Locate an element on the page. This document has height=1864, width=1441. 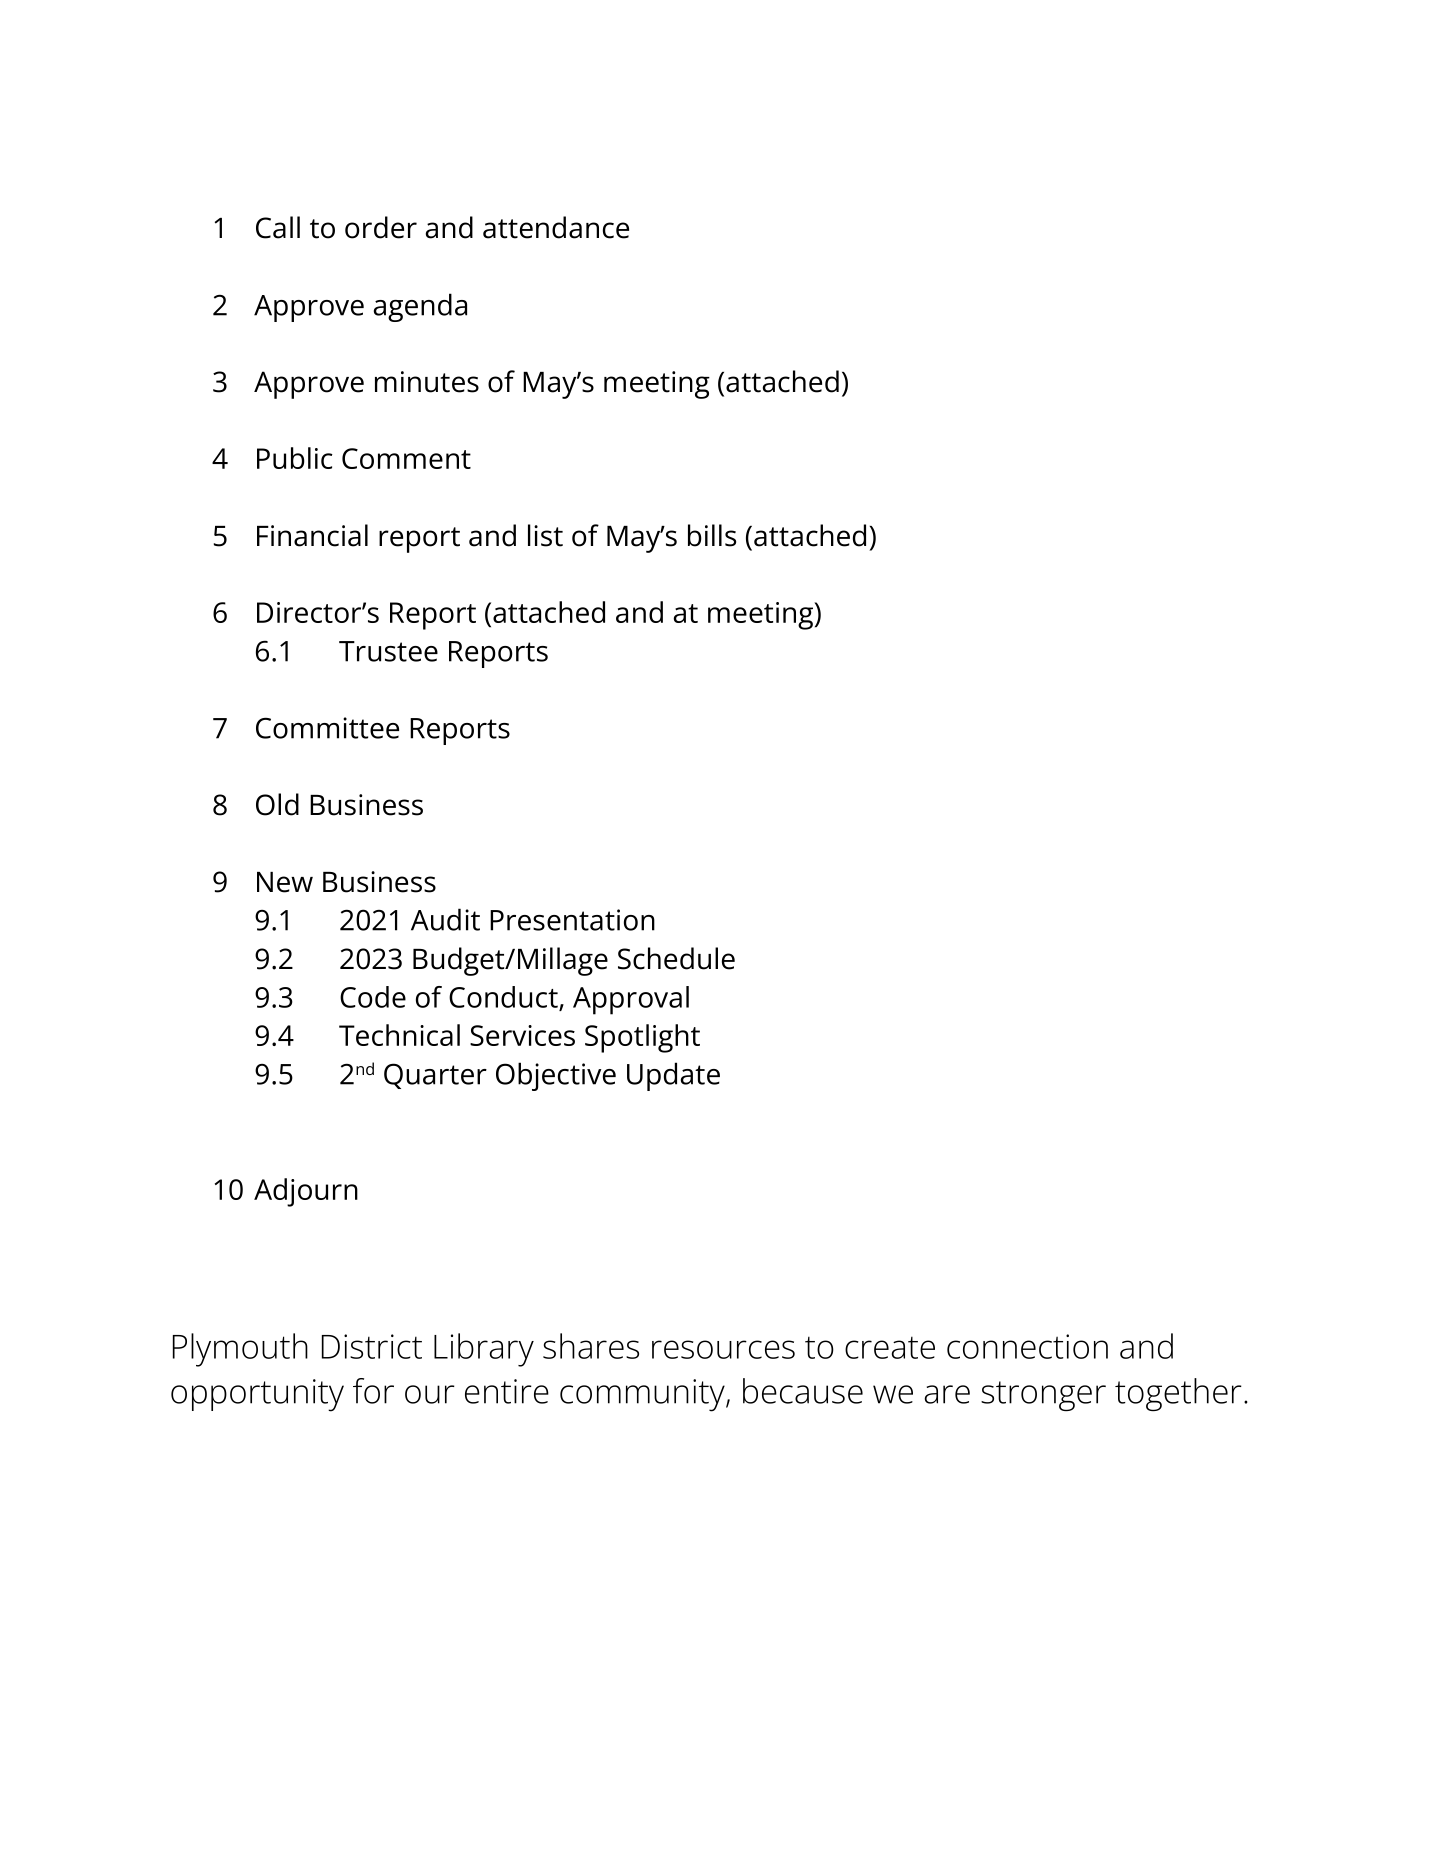
order is located at coordinates (381, 227).
